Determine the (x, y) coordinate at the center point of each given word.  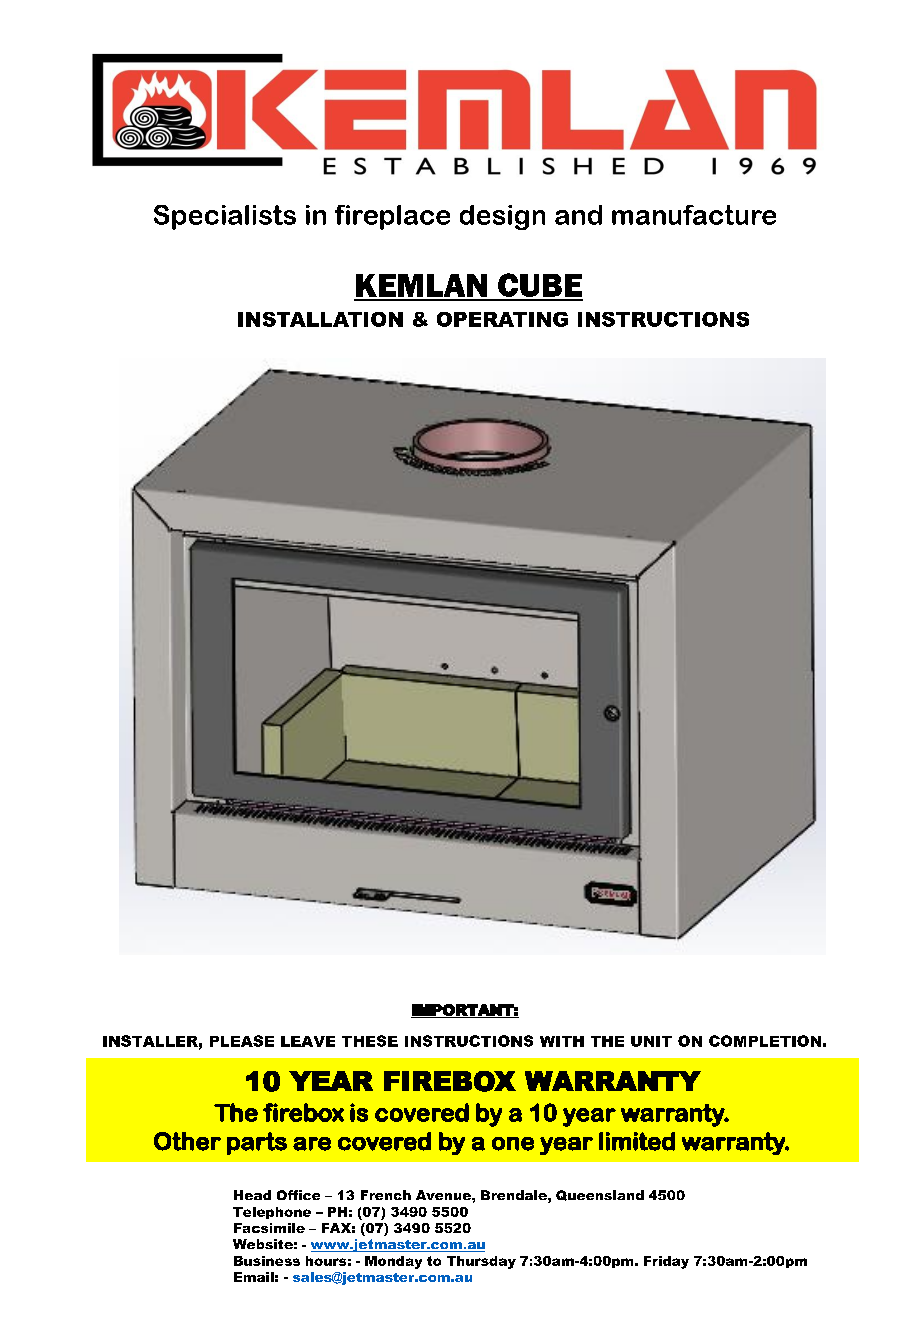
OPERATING (502, 319)
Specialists (225, 217)
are (312, 1144)
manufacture (694, 215)
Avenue (444, 1195)
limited (637, 1141)
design (502, 217)
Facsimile (269, 1228)
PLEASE (242, 1041)
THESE (370, 1041)
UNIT (651, 1041)
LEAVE (308, 1041)
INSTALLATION (320, 319)
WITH (562, 1041)
